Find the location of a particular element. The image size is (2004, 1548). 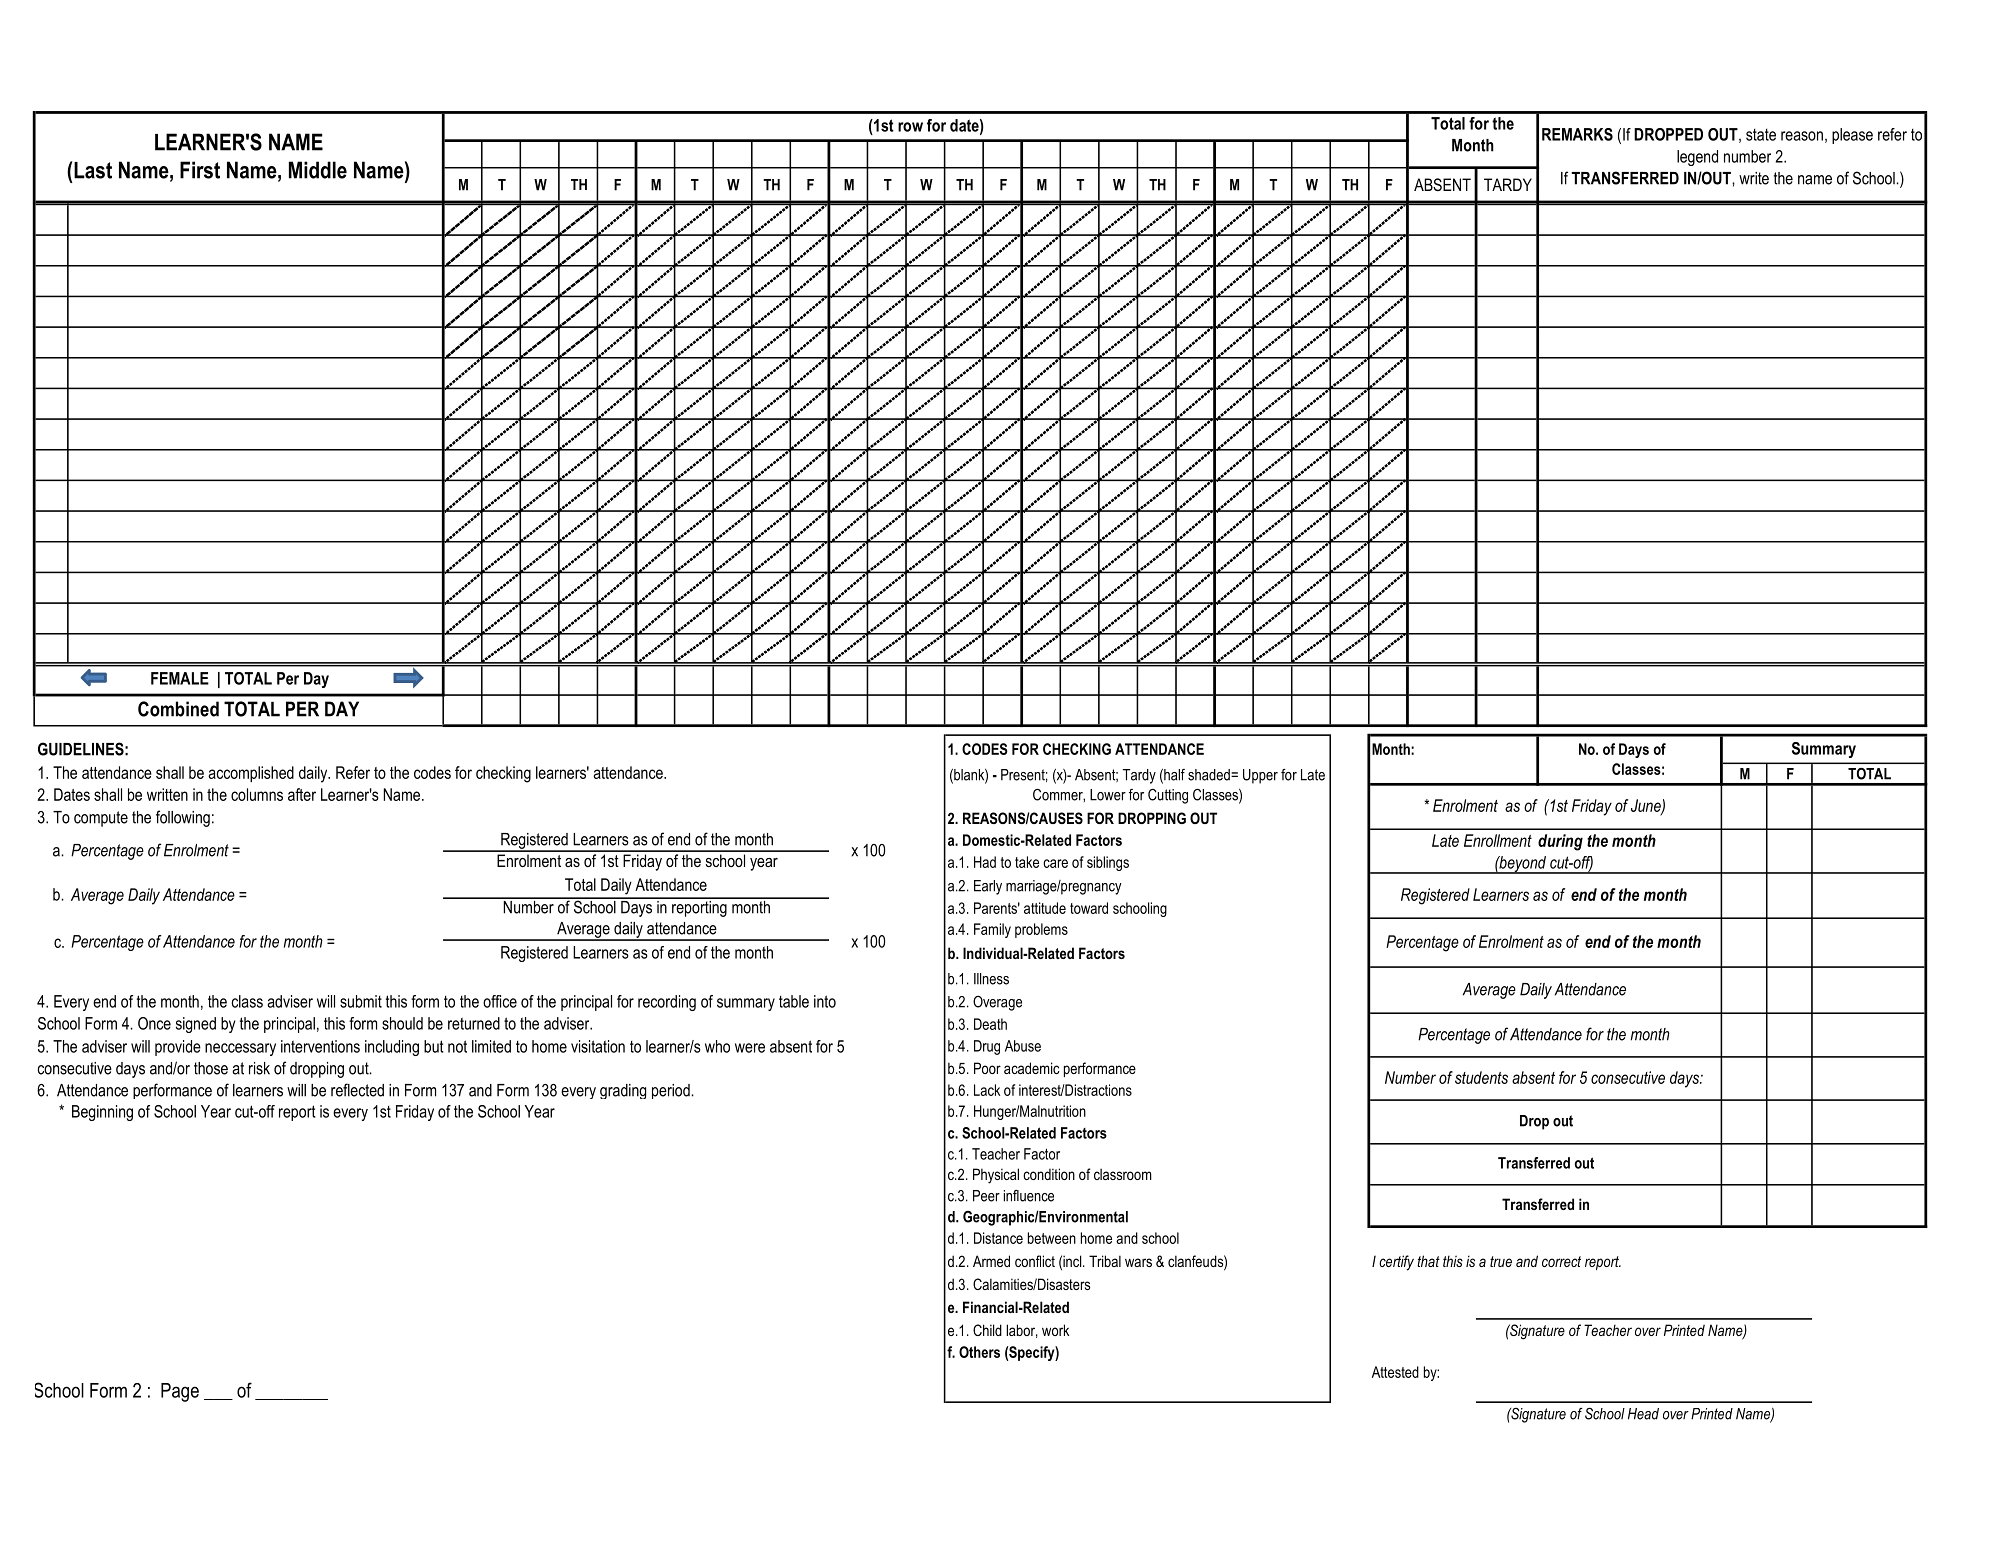

during is located at coordinates (1560, 842).
